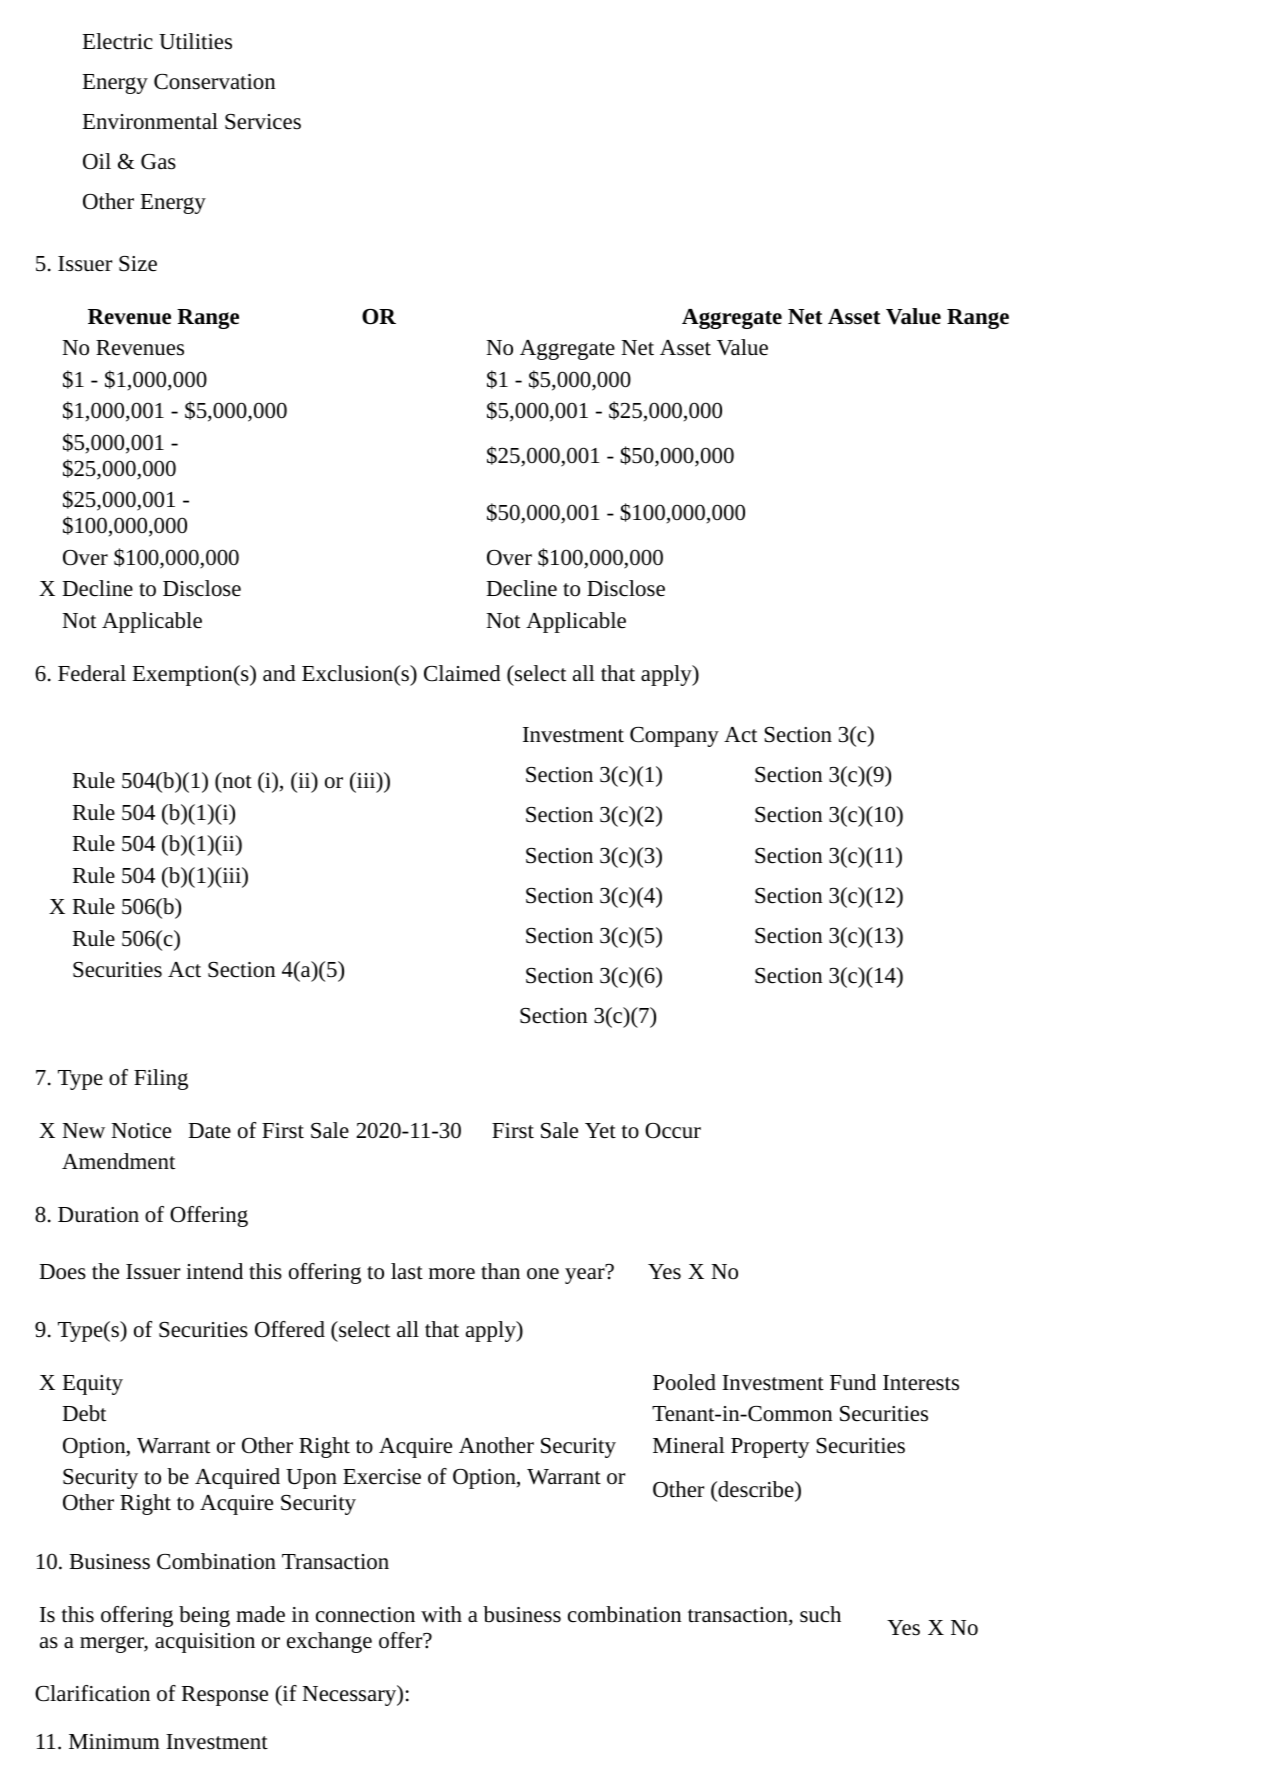 This screenshot has width=1263, height=1787. Describe the element at coordinates (820, 1614) in the screenshot. I see `such` at that location.
